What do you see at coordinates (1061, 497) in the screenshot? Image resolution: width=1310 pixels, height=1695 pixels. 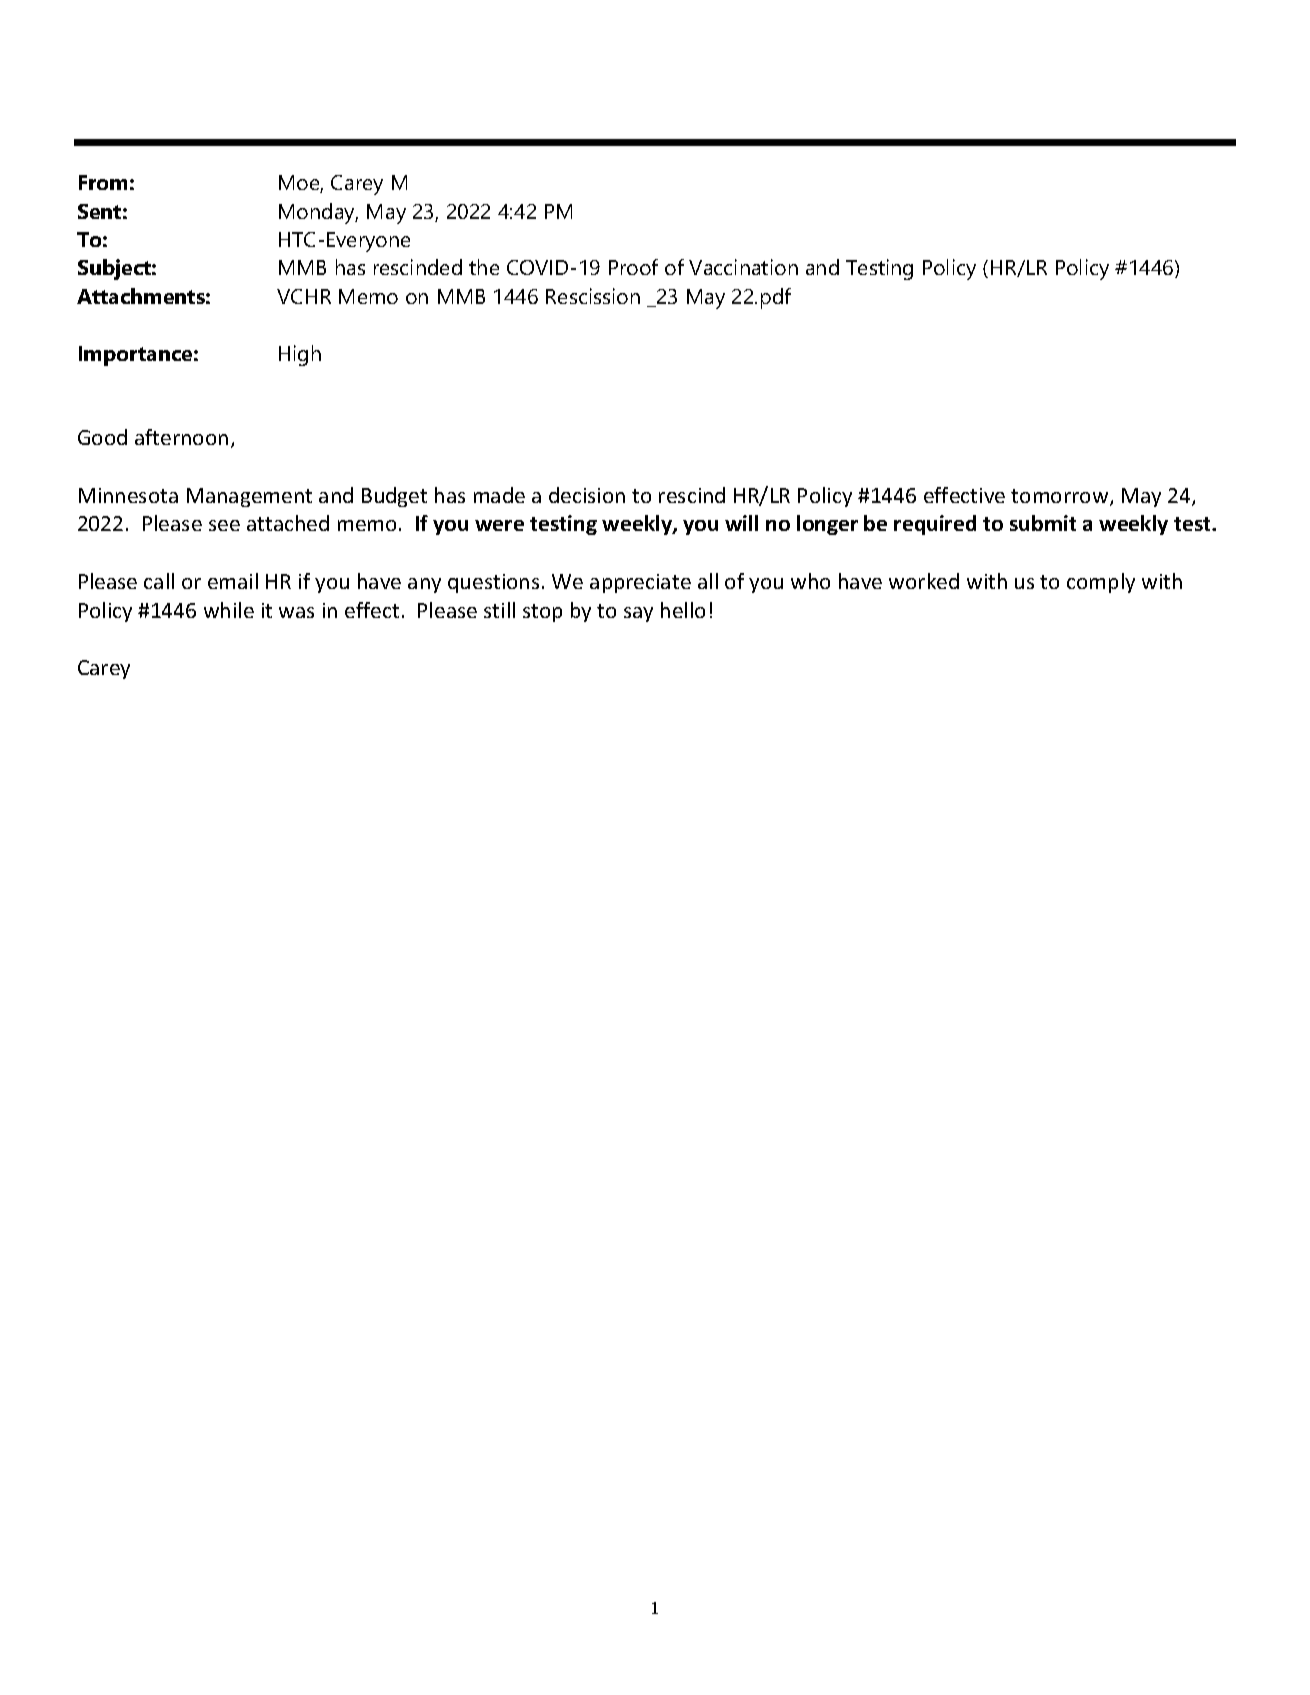 I see `tomorrow` at bounding box center [1061, 497].
